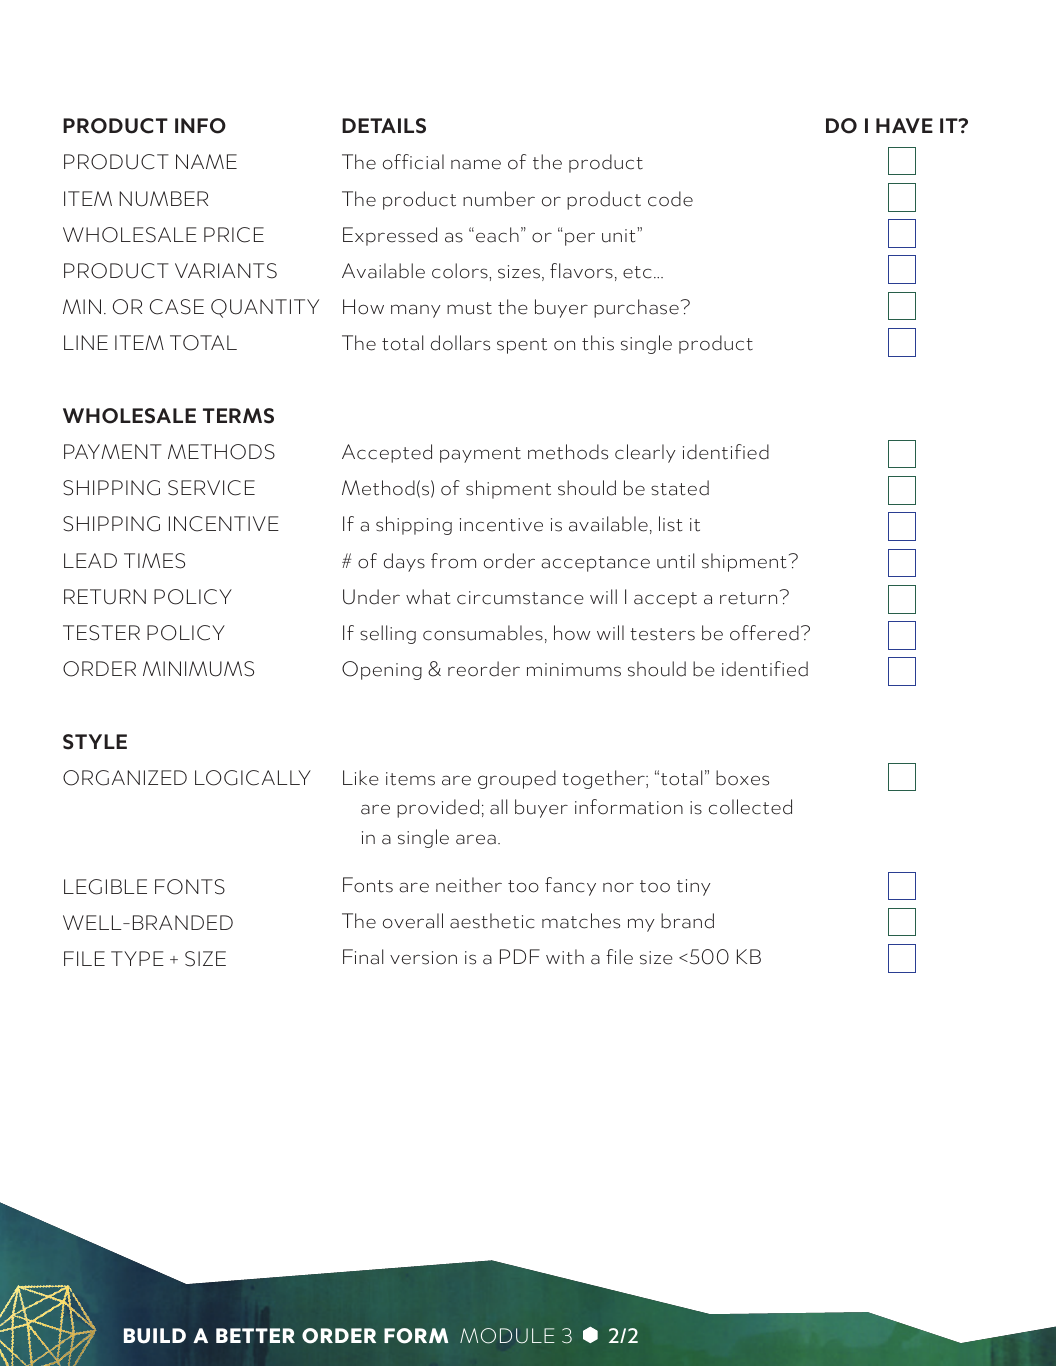 The width and height of the screenshot is (1056, 1366). I want to click on MODULE, so click(507, 1336).
